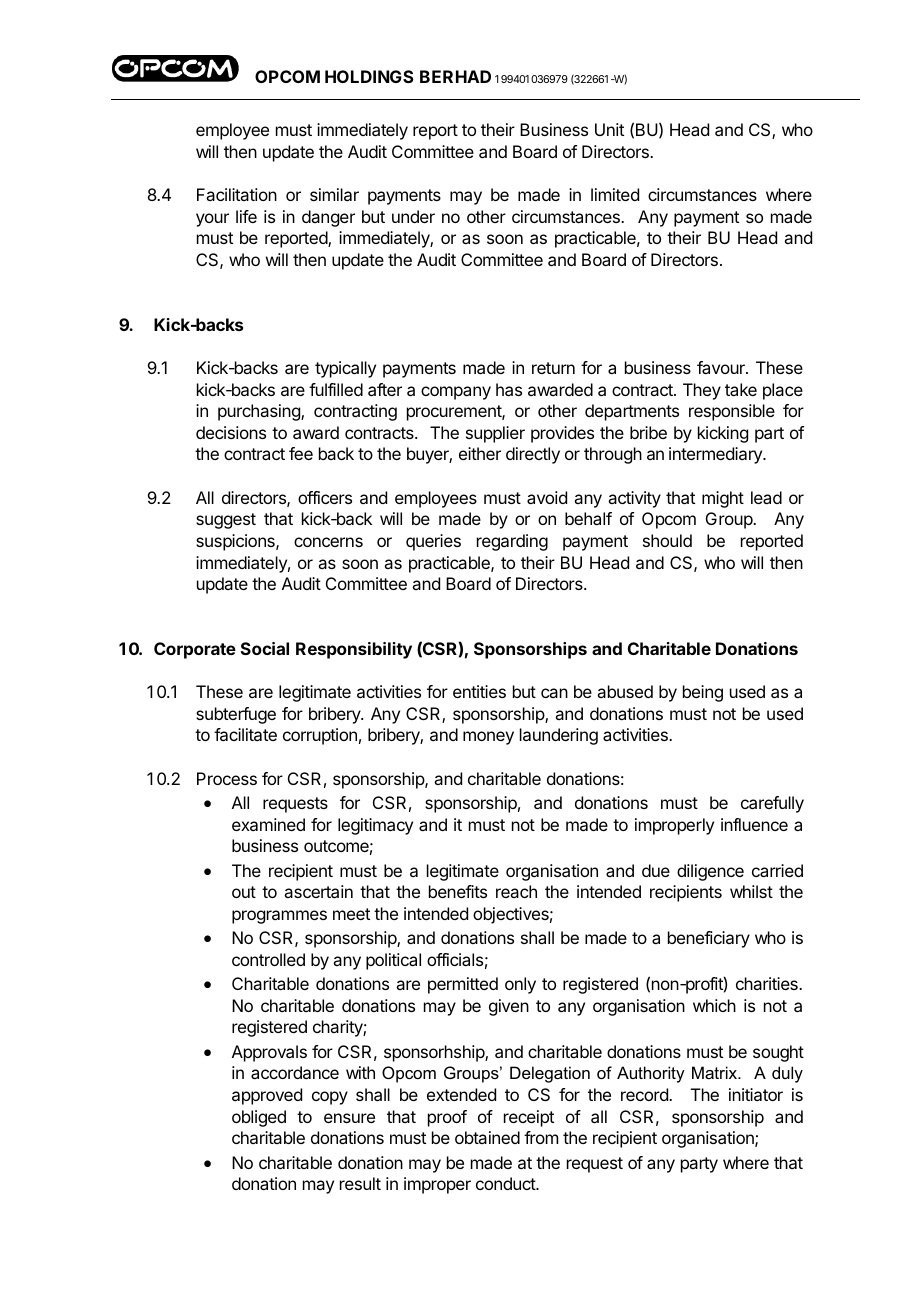  Describe the element at coordinates (703, 693) in the document. I see `being` at that location.
